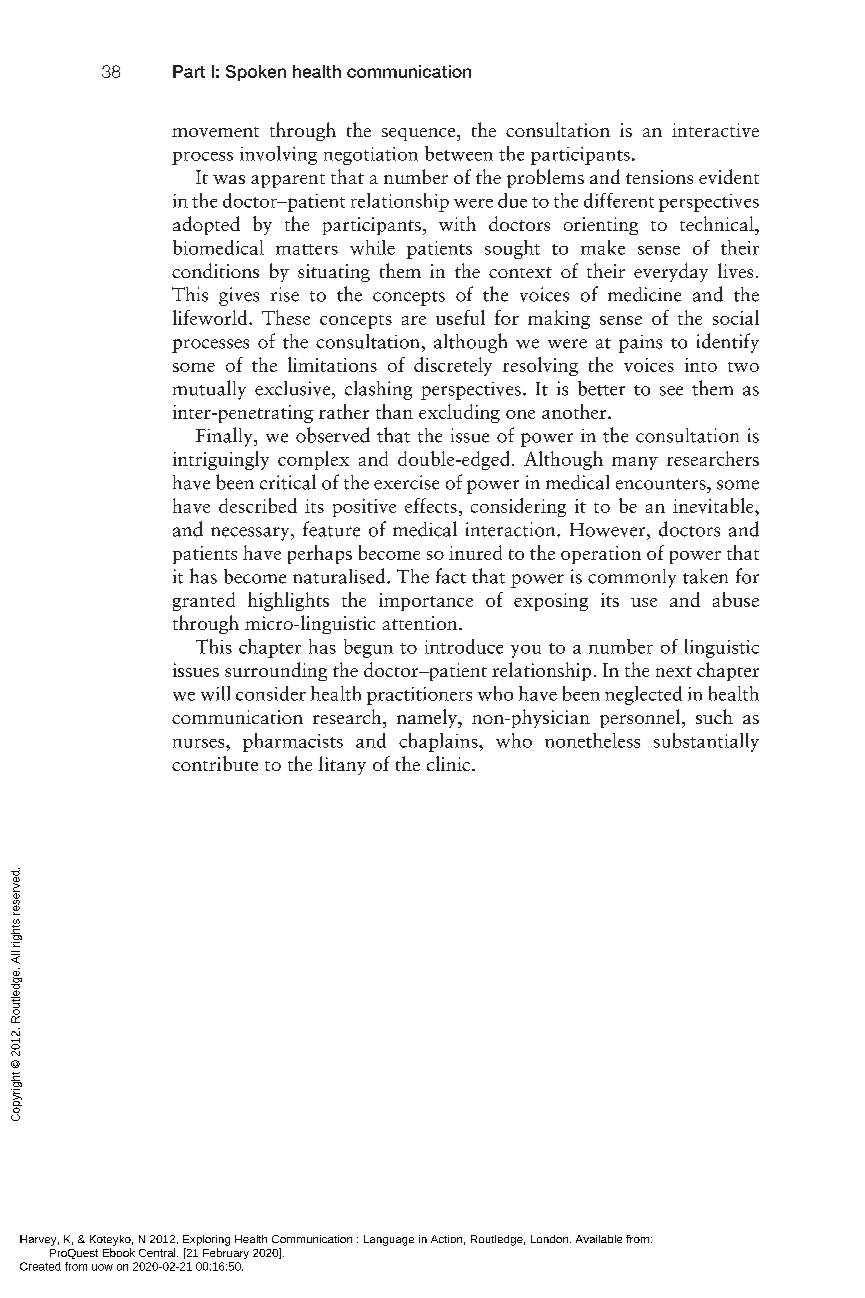 The width and height of the screenshot is (865, 1298). I want to click on These, so click(286, 317).
